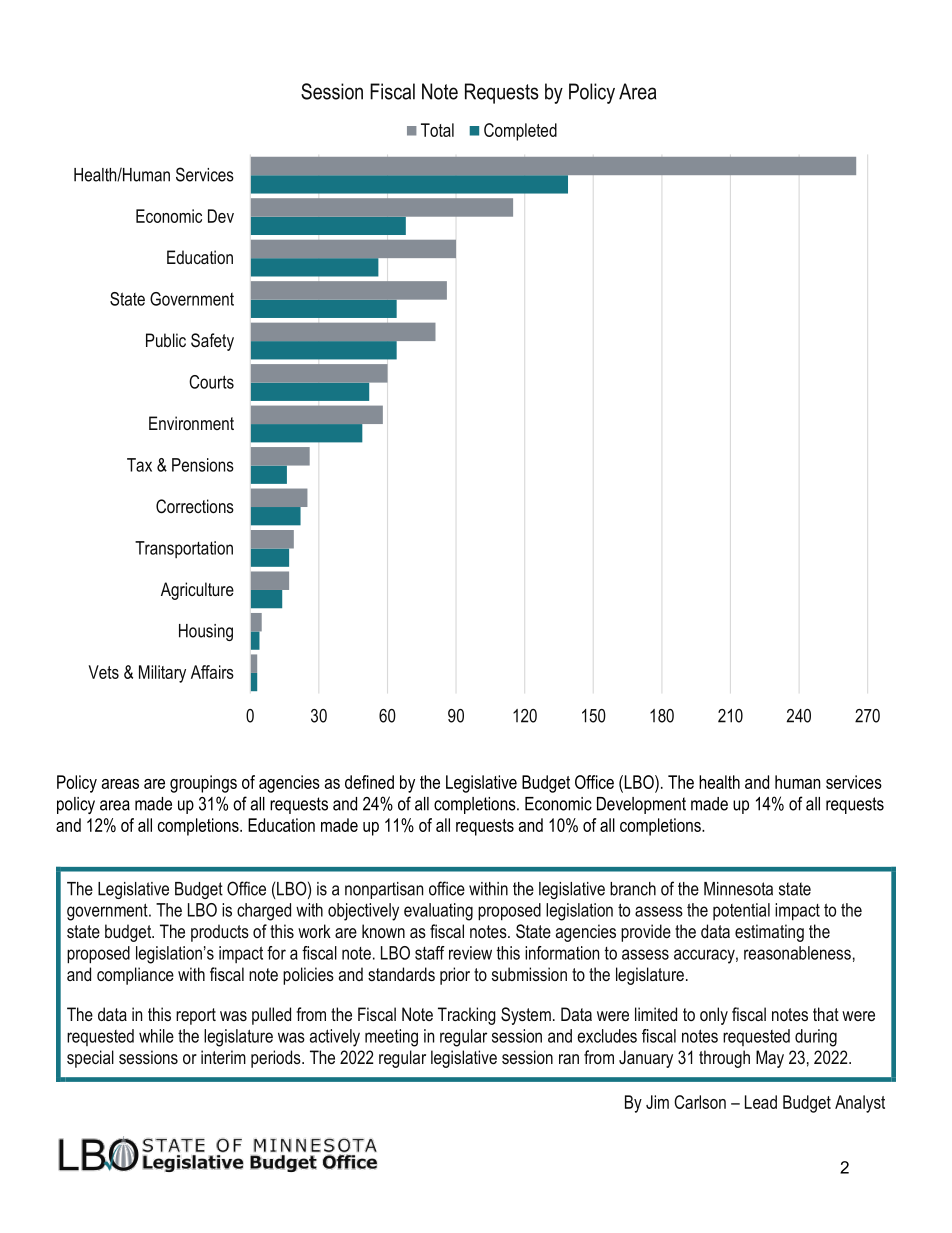  I want to click on Total, so click(437, 130).
